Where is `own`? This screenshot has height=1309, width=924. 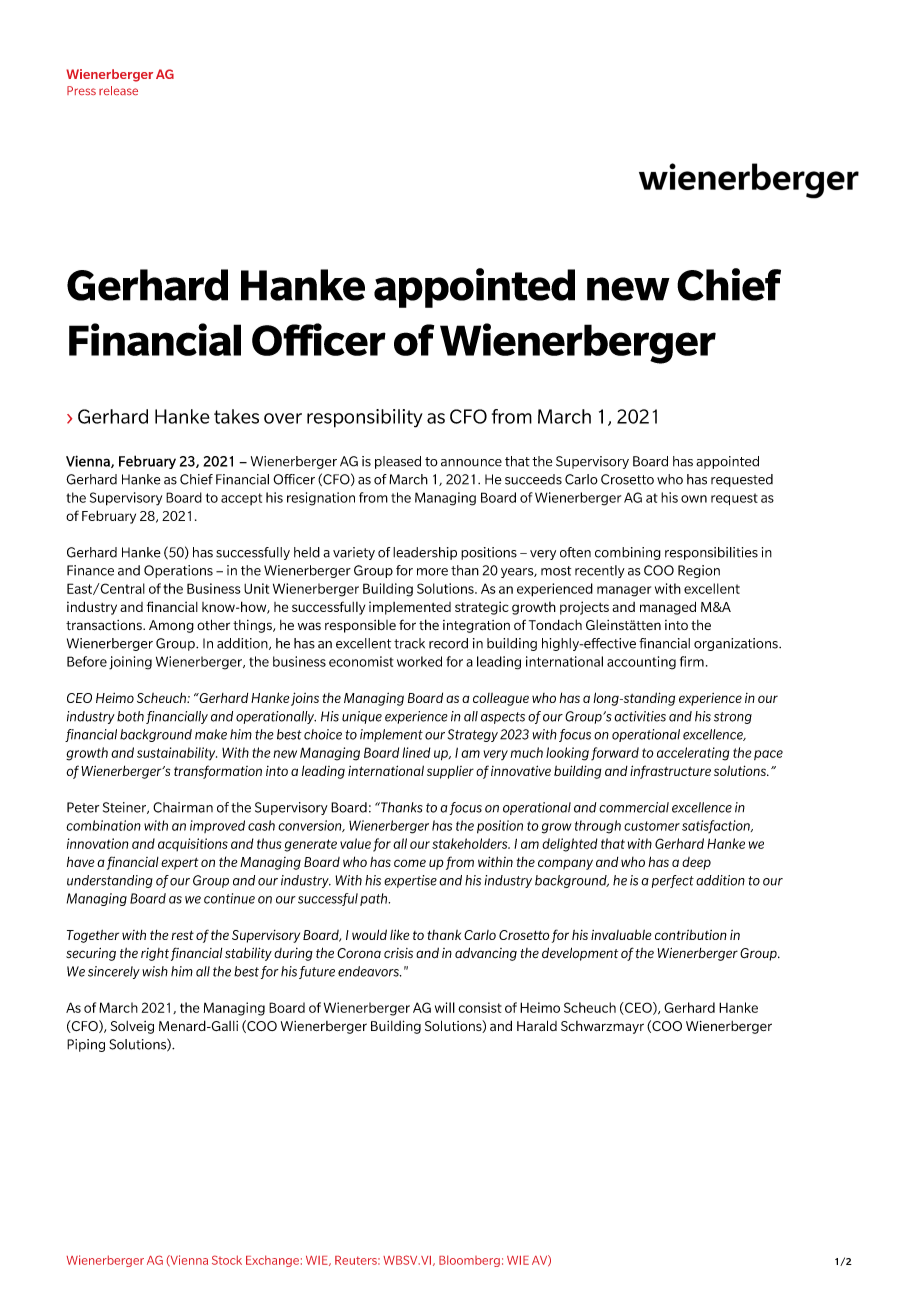 own is located at coordinates (694, 499).
